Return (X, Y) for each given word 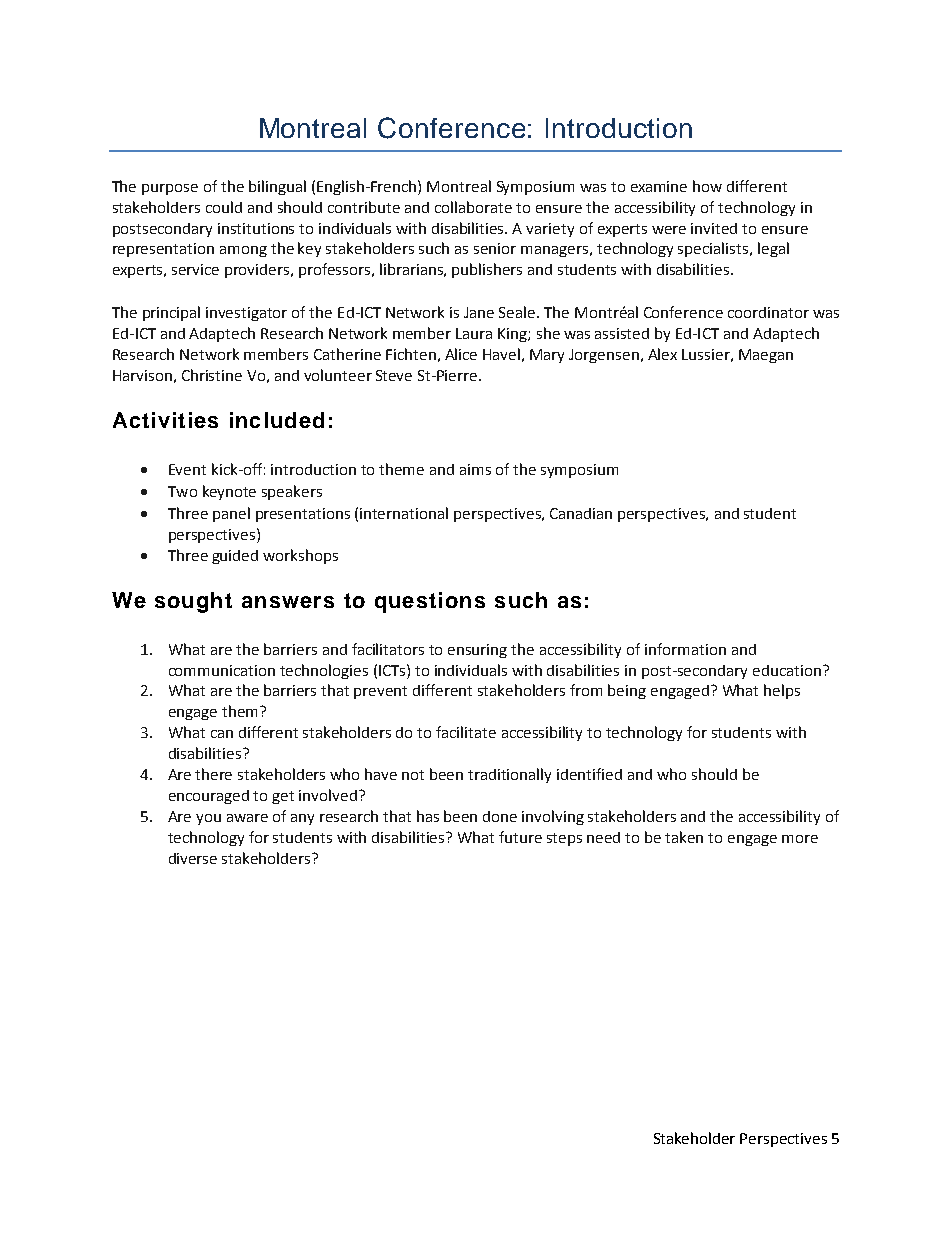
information (685, 649)
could (224, 207)
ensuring (477, 651)
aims (475, 469)
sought (193, 602)
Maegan (766, 356)
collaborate (473, 207)
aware (247, 818)
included (277, 420)
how (707, 186)
